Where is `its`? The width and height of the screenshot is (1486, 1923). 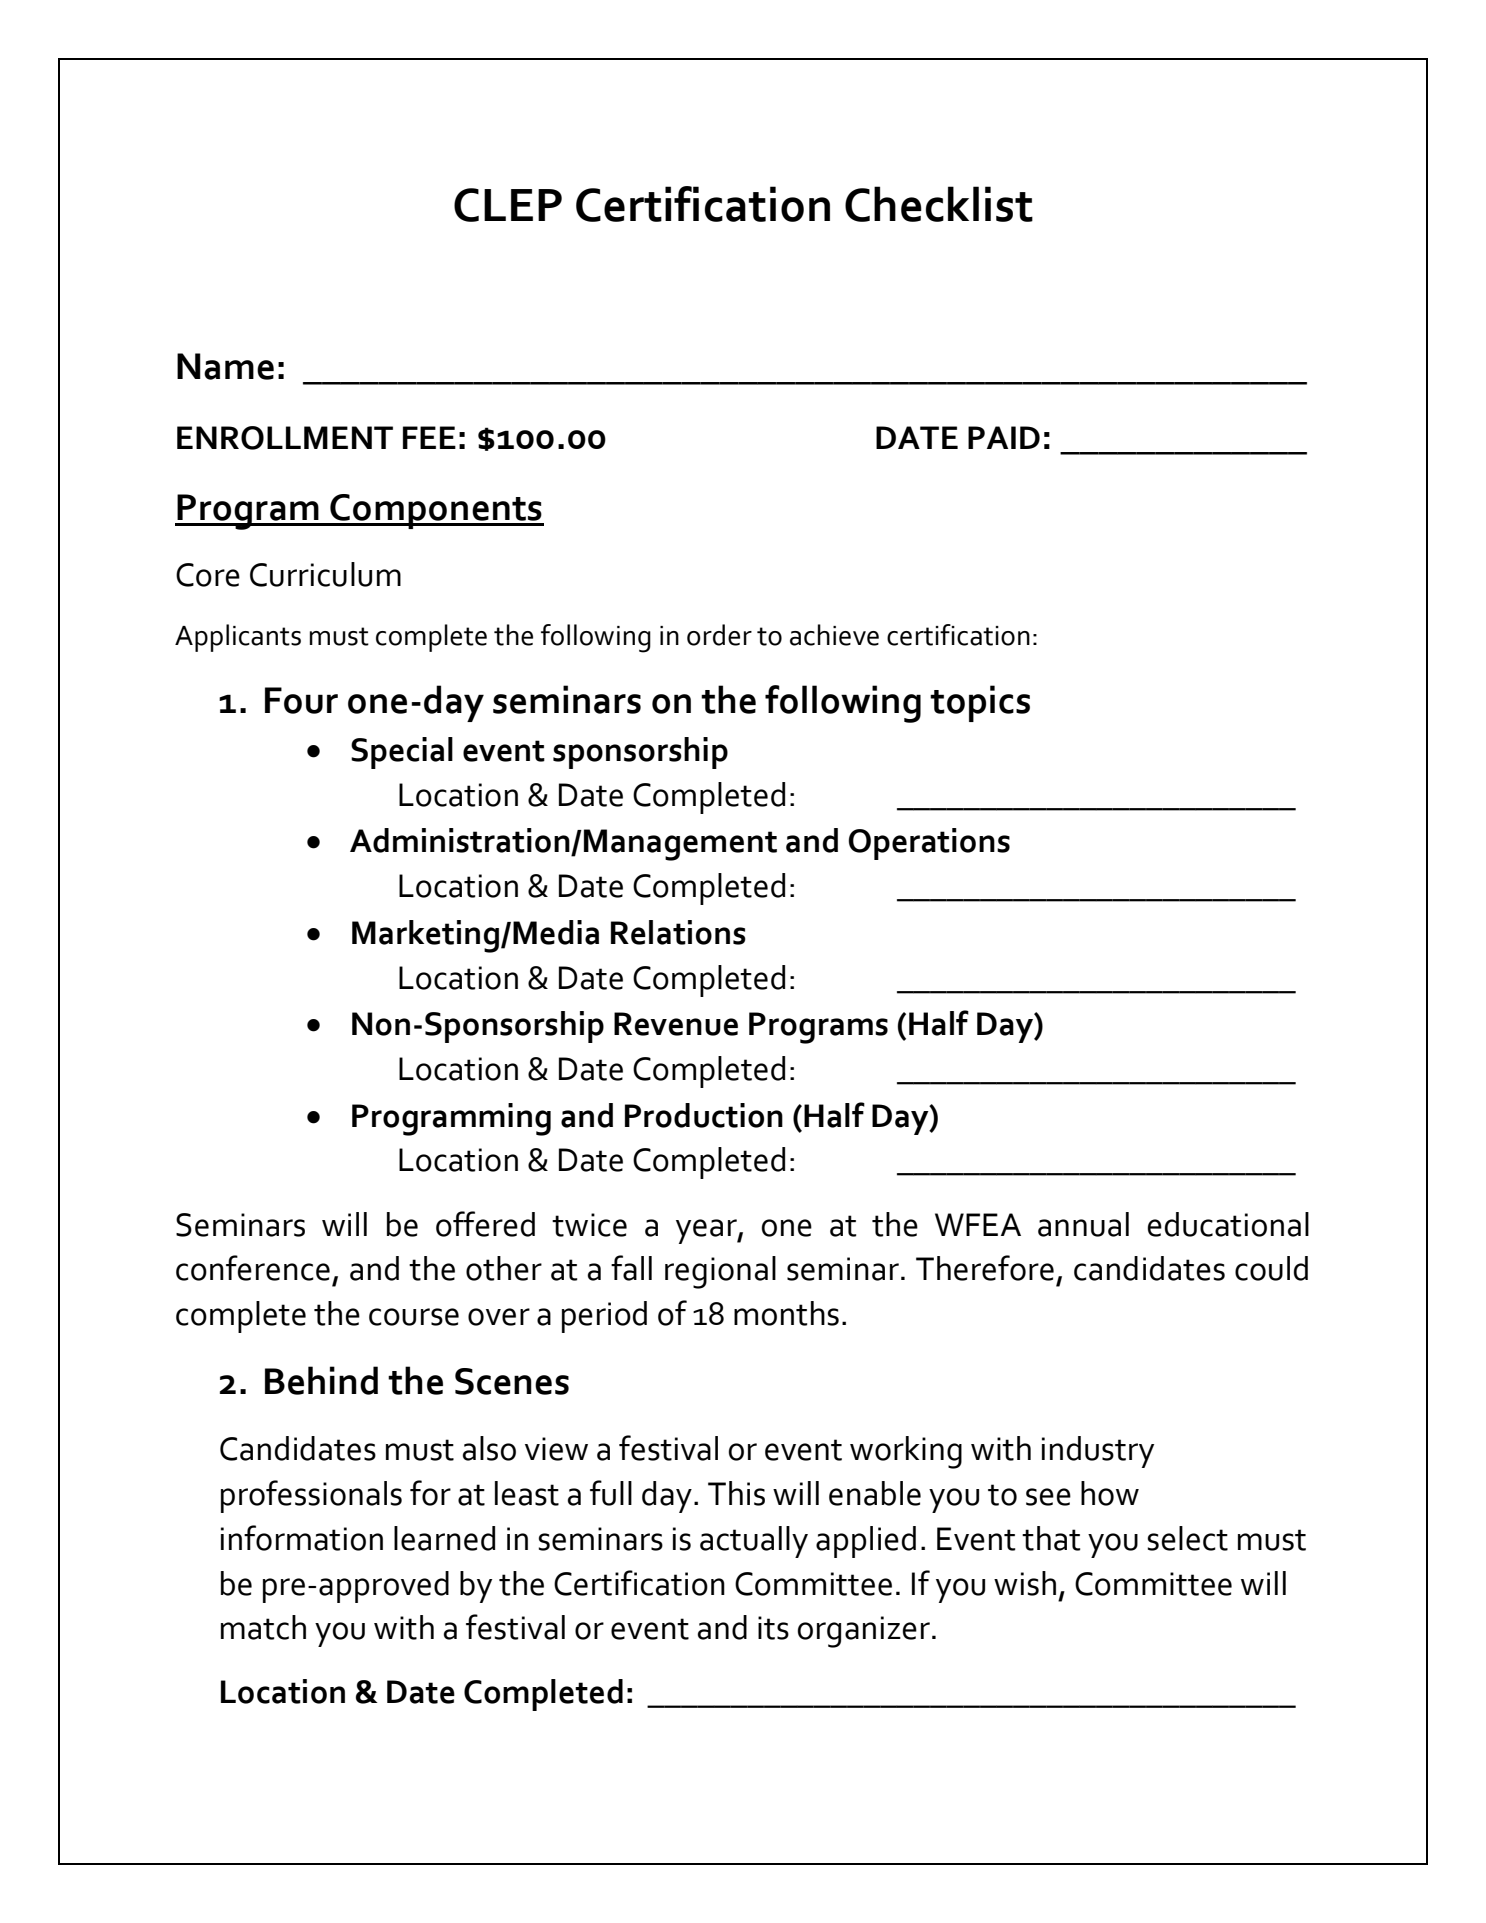
its is located at coordinates (773, 1628).
